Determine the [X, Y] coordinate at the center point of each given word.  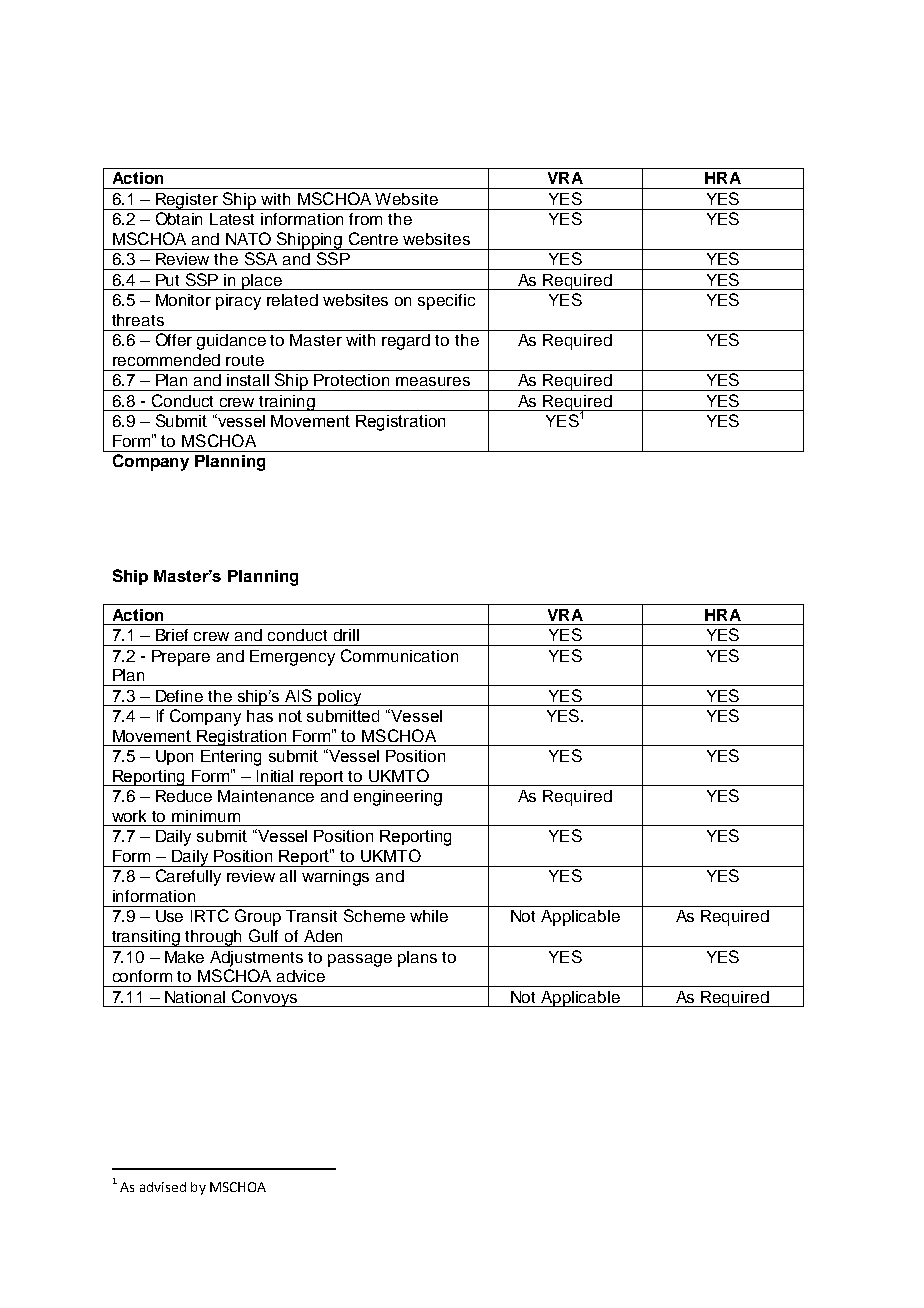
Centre [373, 238]
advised [163, 1187]
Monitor [183, 300]
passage [360, 960]
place [262, 282]
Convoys [264, 998]
